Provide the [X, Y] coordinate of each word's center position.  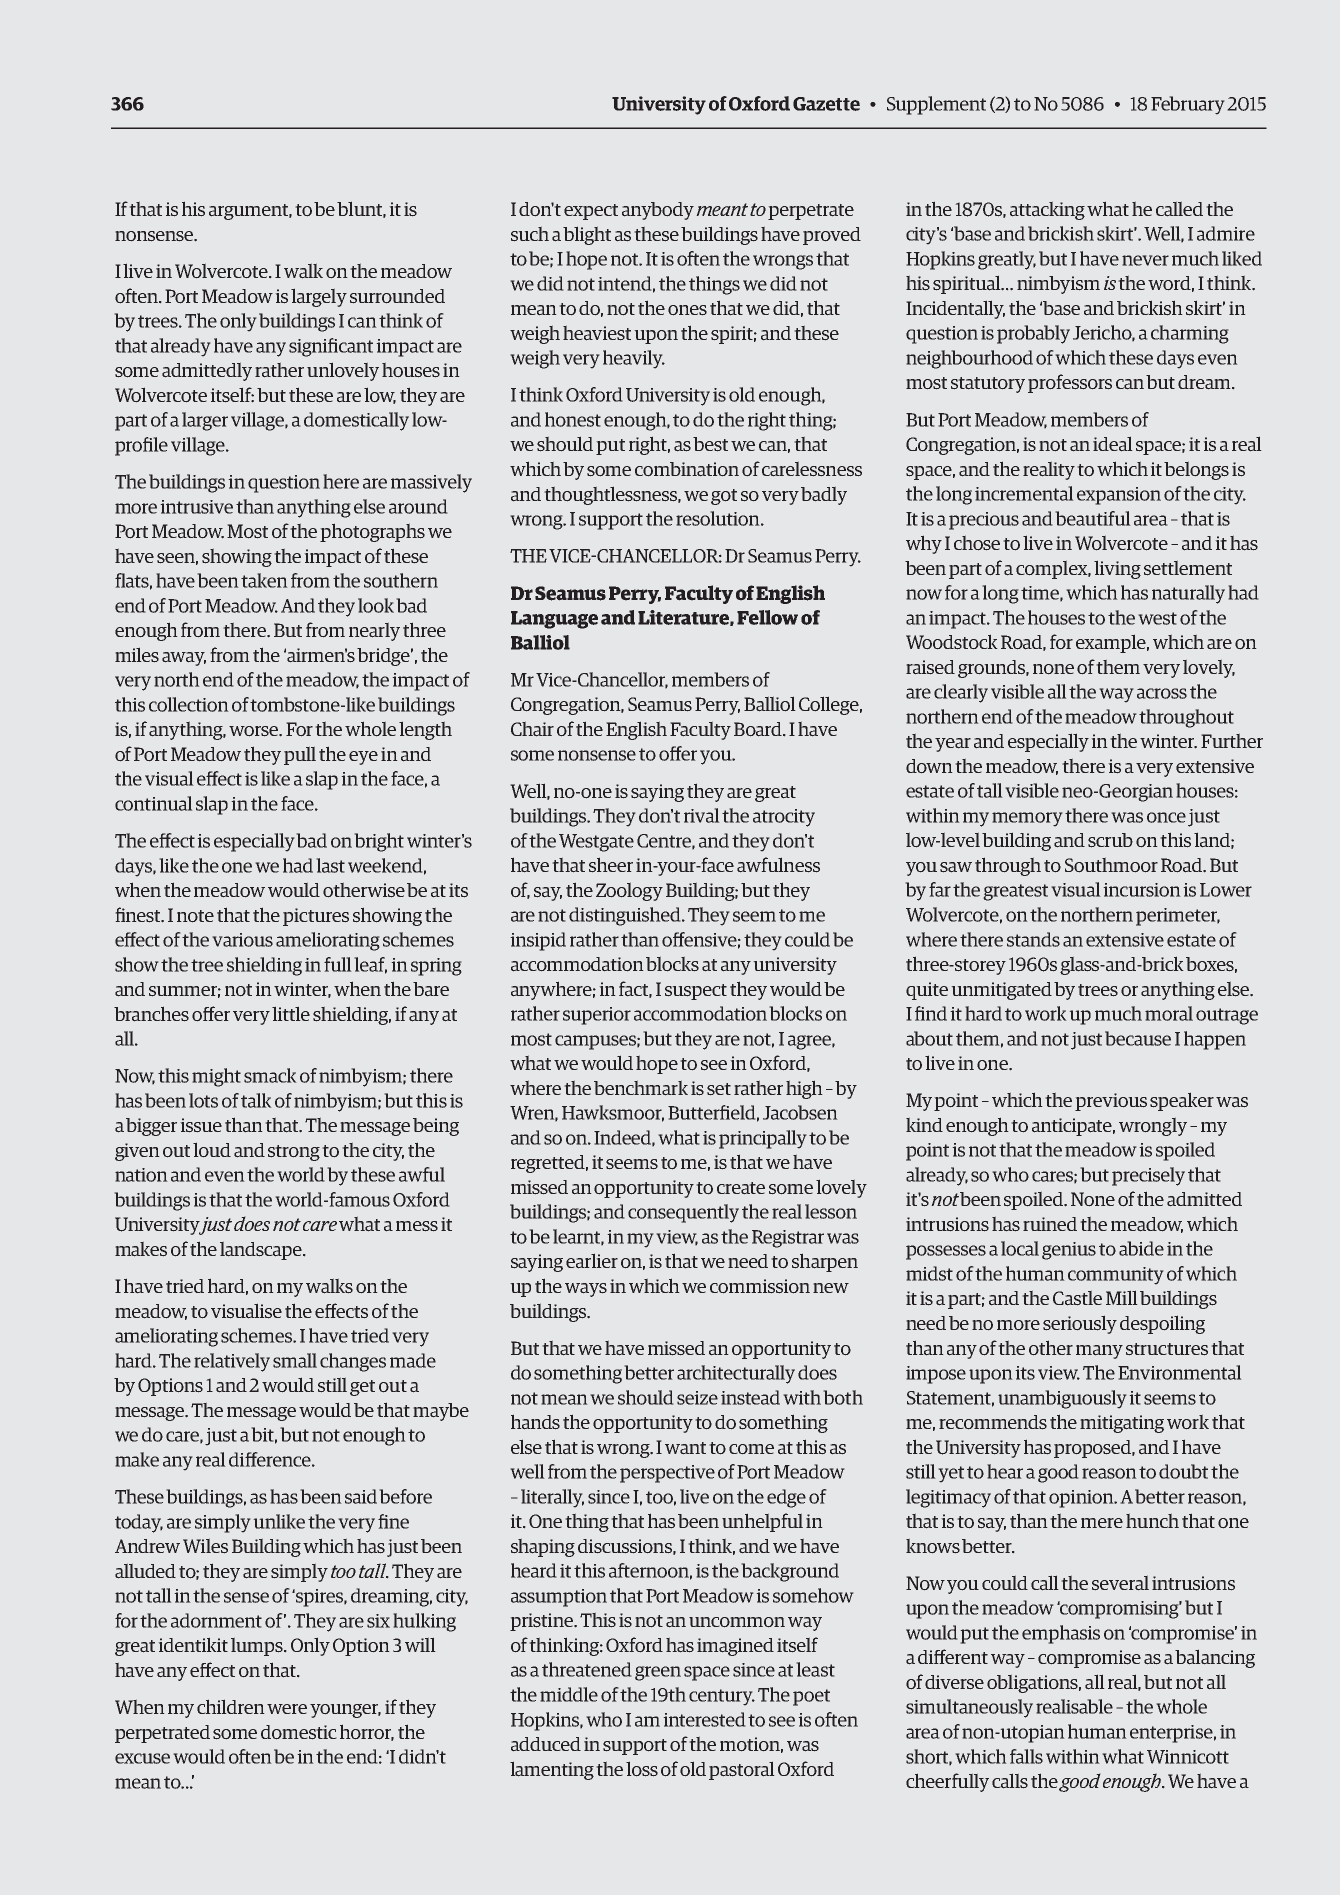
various [242, 940]
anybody [658, 211]
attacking [1047, 210]
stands [1033, 939]
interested [704, 1719]
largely [319, 297]
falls [1026, 1756]
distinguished [626, 916]
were [287, 1709]
